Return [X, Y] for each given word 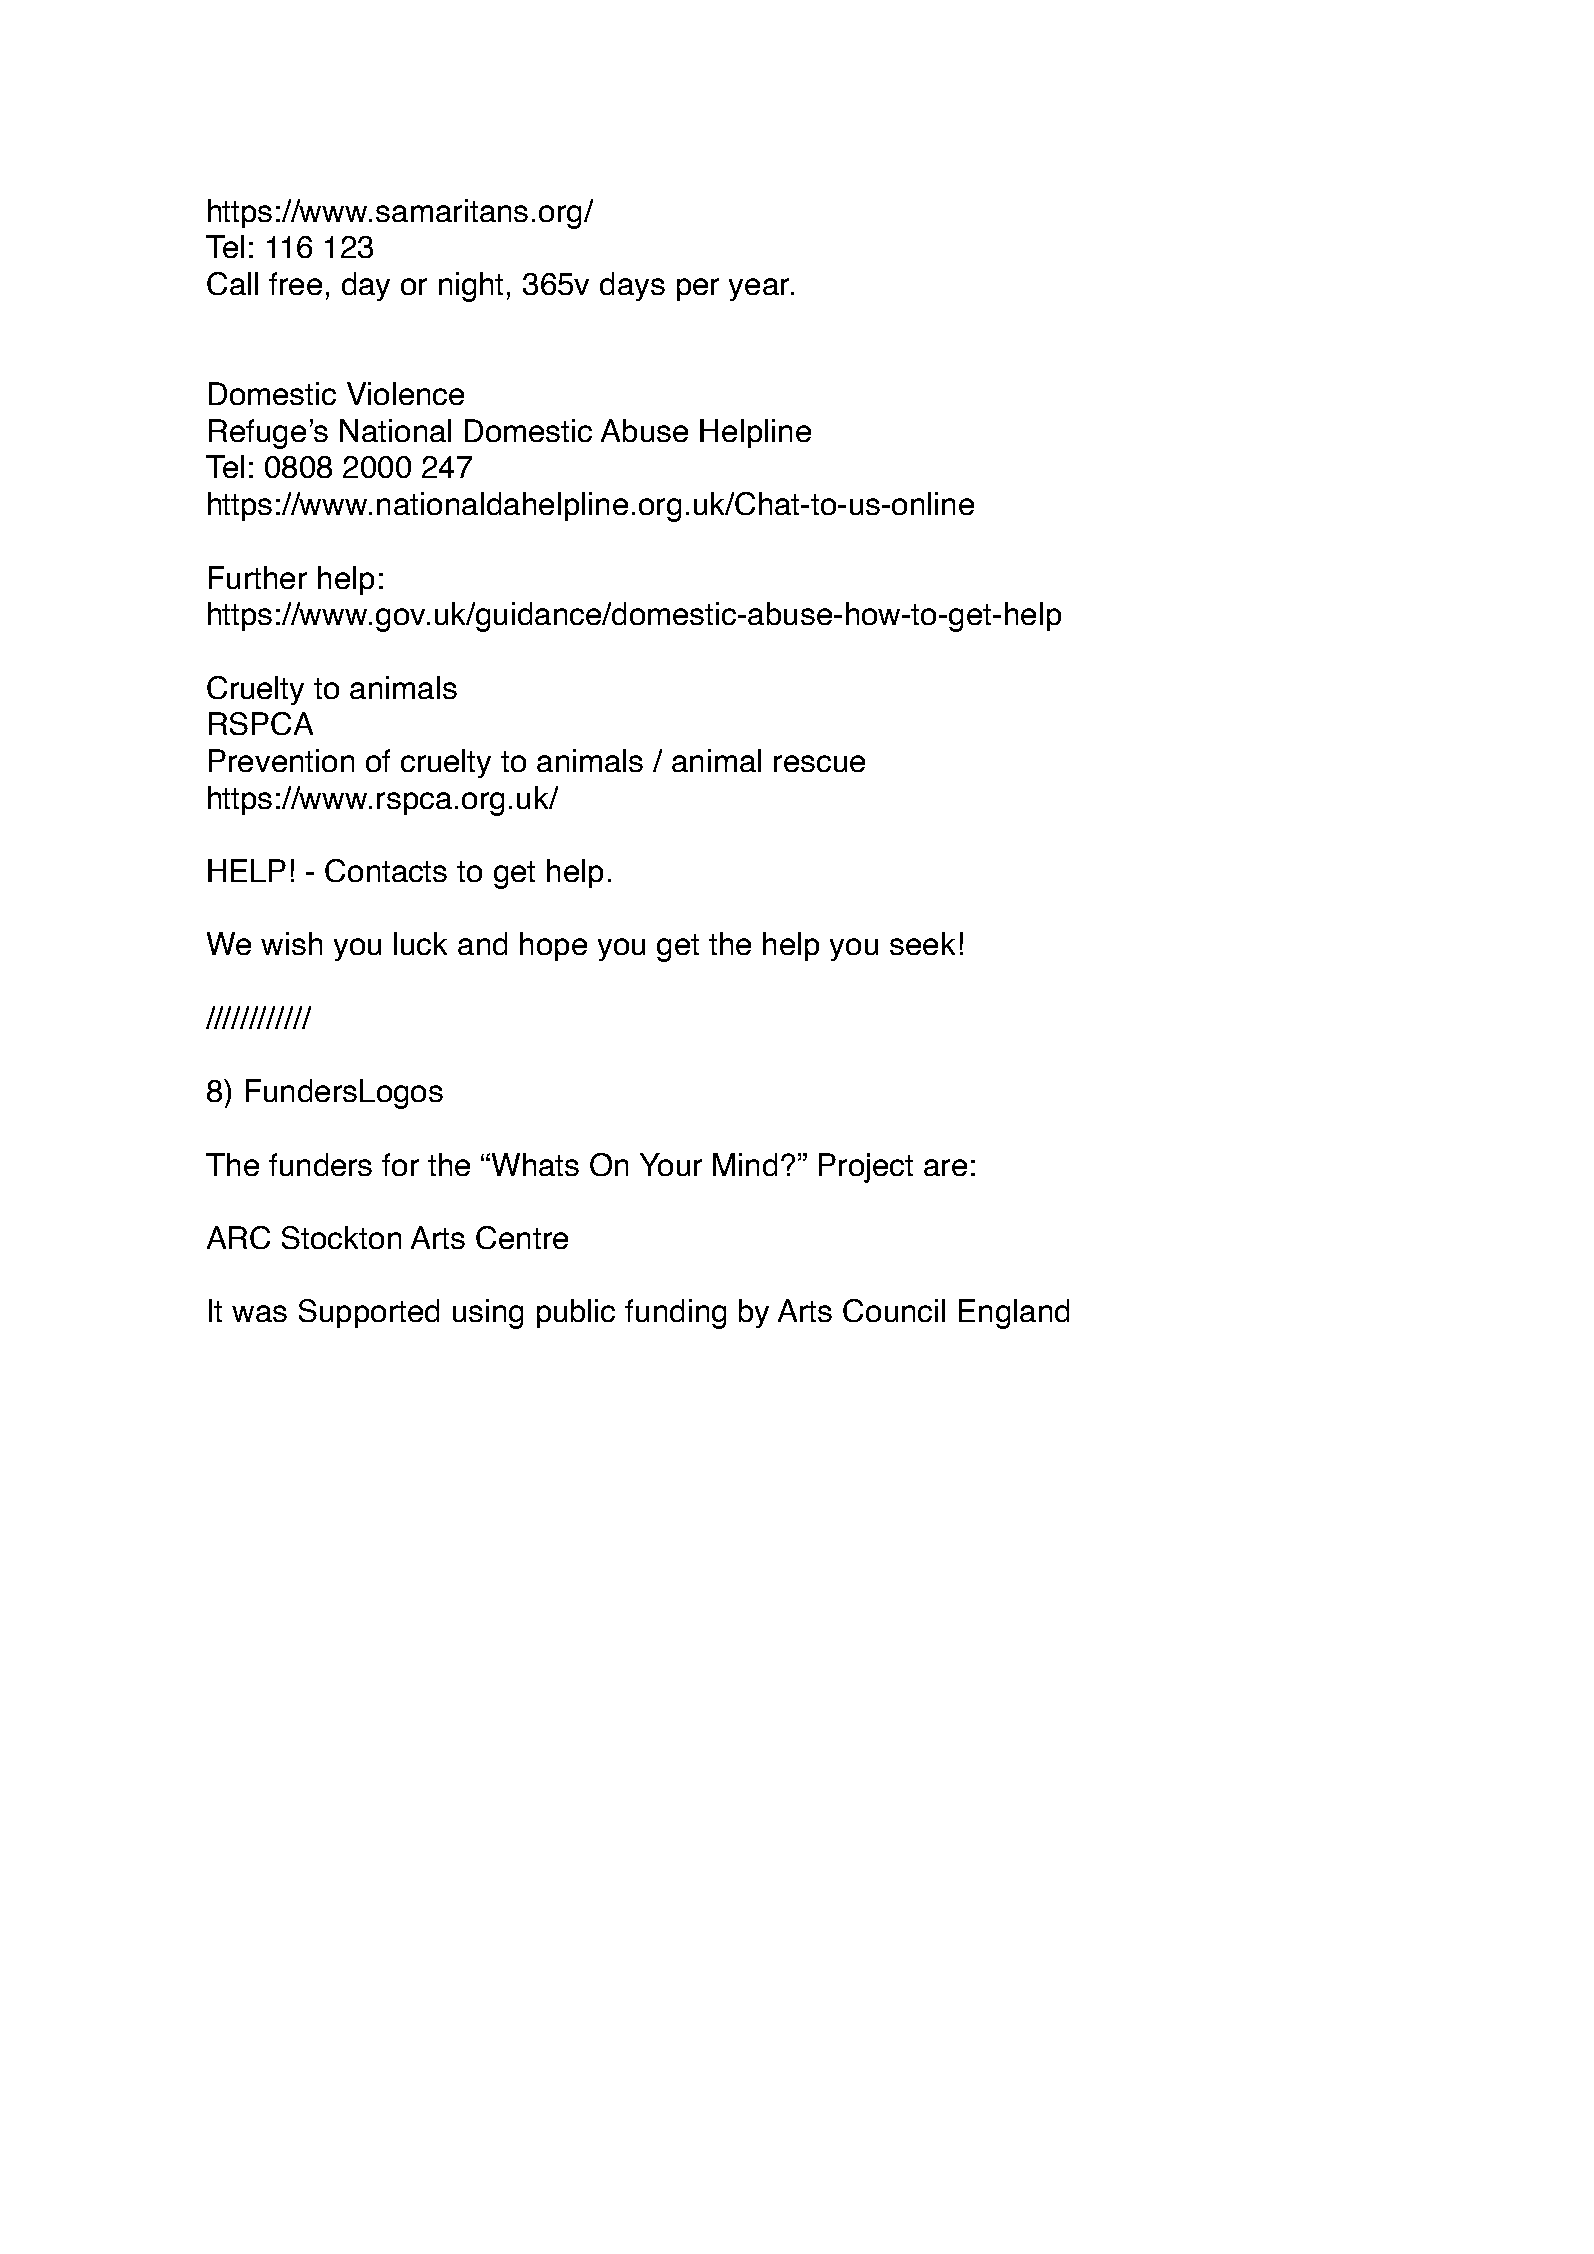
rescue [819, 763]
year [760, 289]
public [576, 1313]
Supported [369, 1313]
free [295, 283]
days [632, 286]
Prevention [281, 760]
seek [922, 943]
